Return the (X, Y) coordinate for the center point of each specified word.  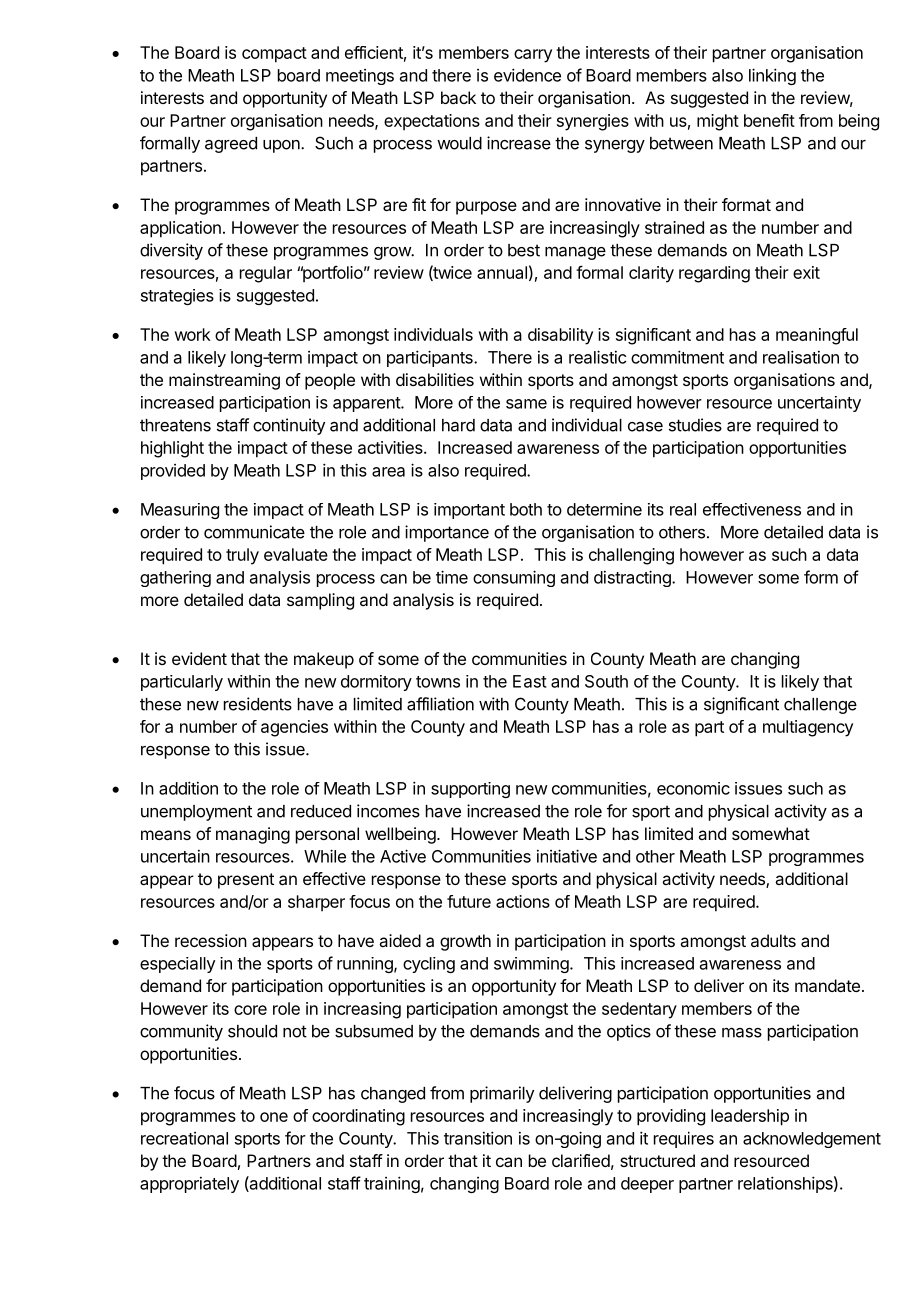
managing (253, 835)
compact (274, 55)
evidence (527, 75)
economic (693, 788)
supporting (470, 790)
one (274, 1117)
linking (772, 76)
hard (458, 425)
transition (478, 1138)
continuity (289, 426)
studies (695, 425)
